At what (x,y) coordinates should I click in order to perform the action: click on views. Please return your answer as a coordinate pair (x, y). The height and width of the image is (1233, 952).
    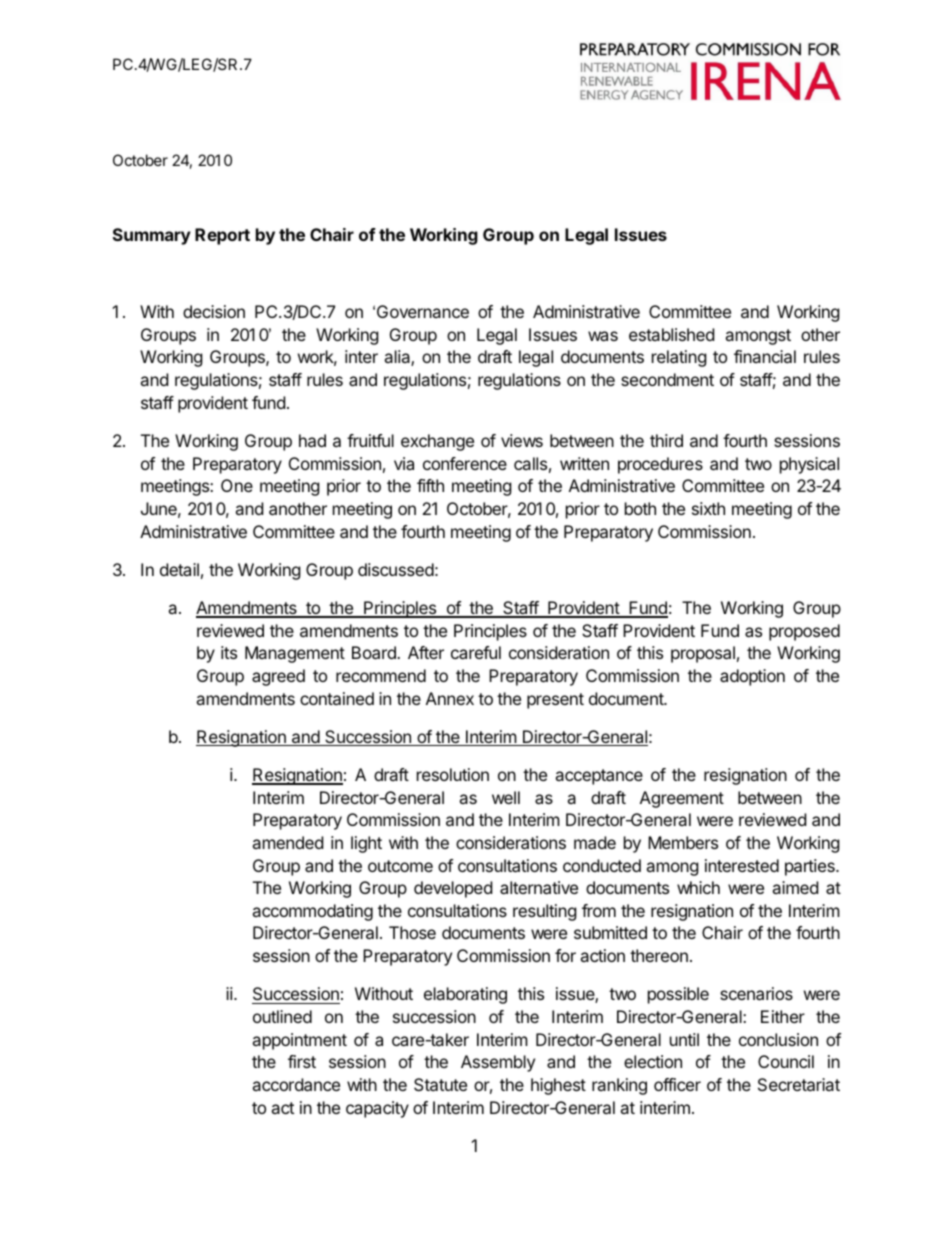
    Looking at the image, I should click on (522, 440).
